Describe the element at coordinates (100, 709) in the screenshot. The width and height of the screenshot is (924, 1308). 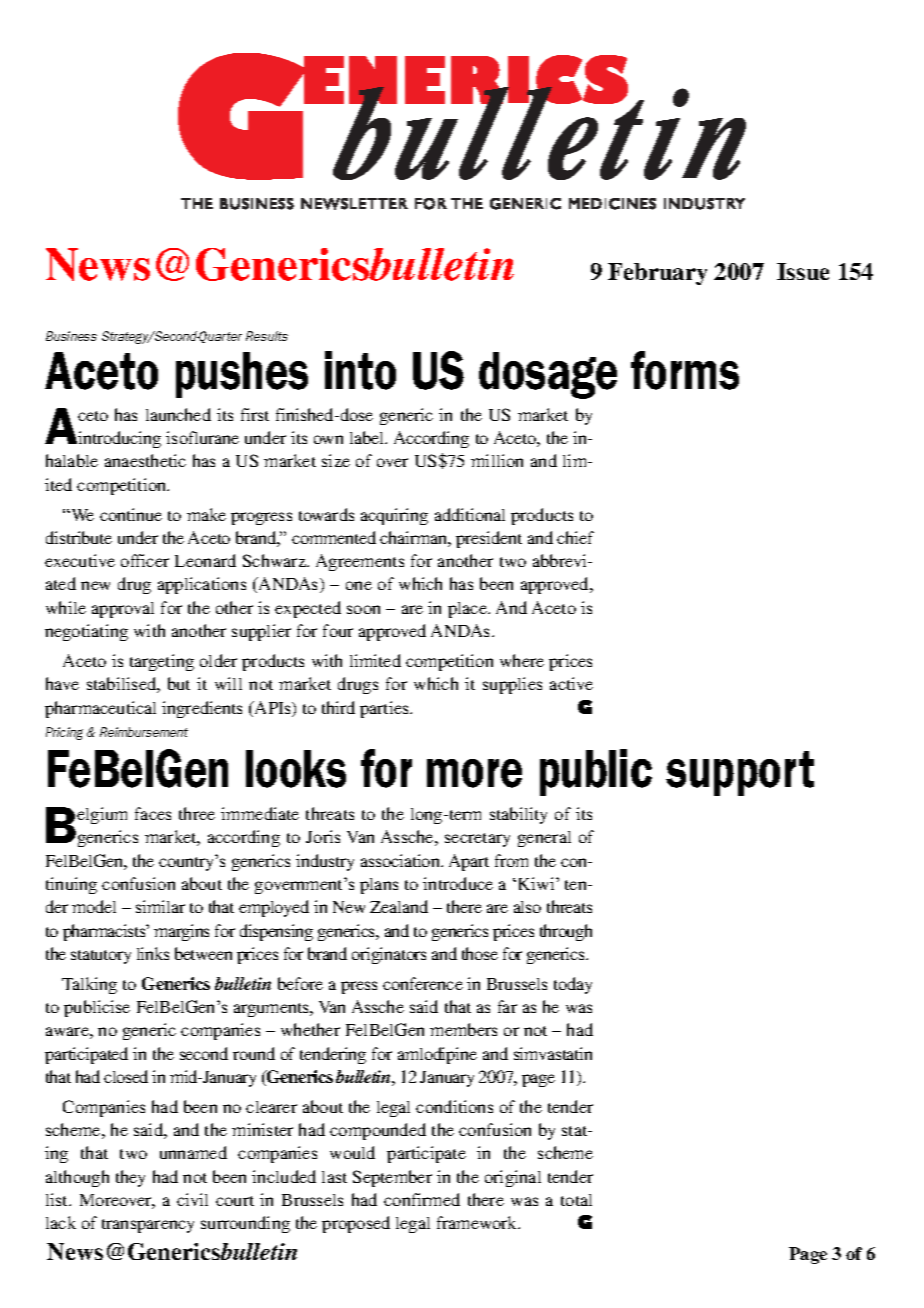
I see `pharmaceutical` at that location.
